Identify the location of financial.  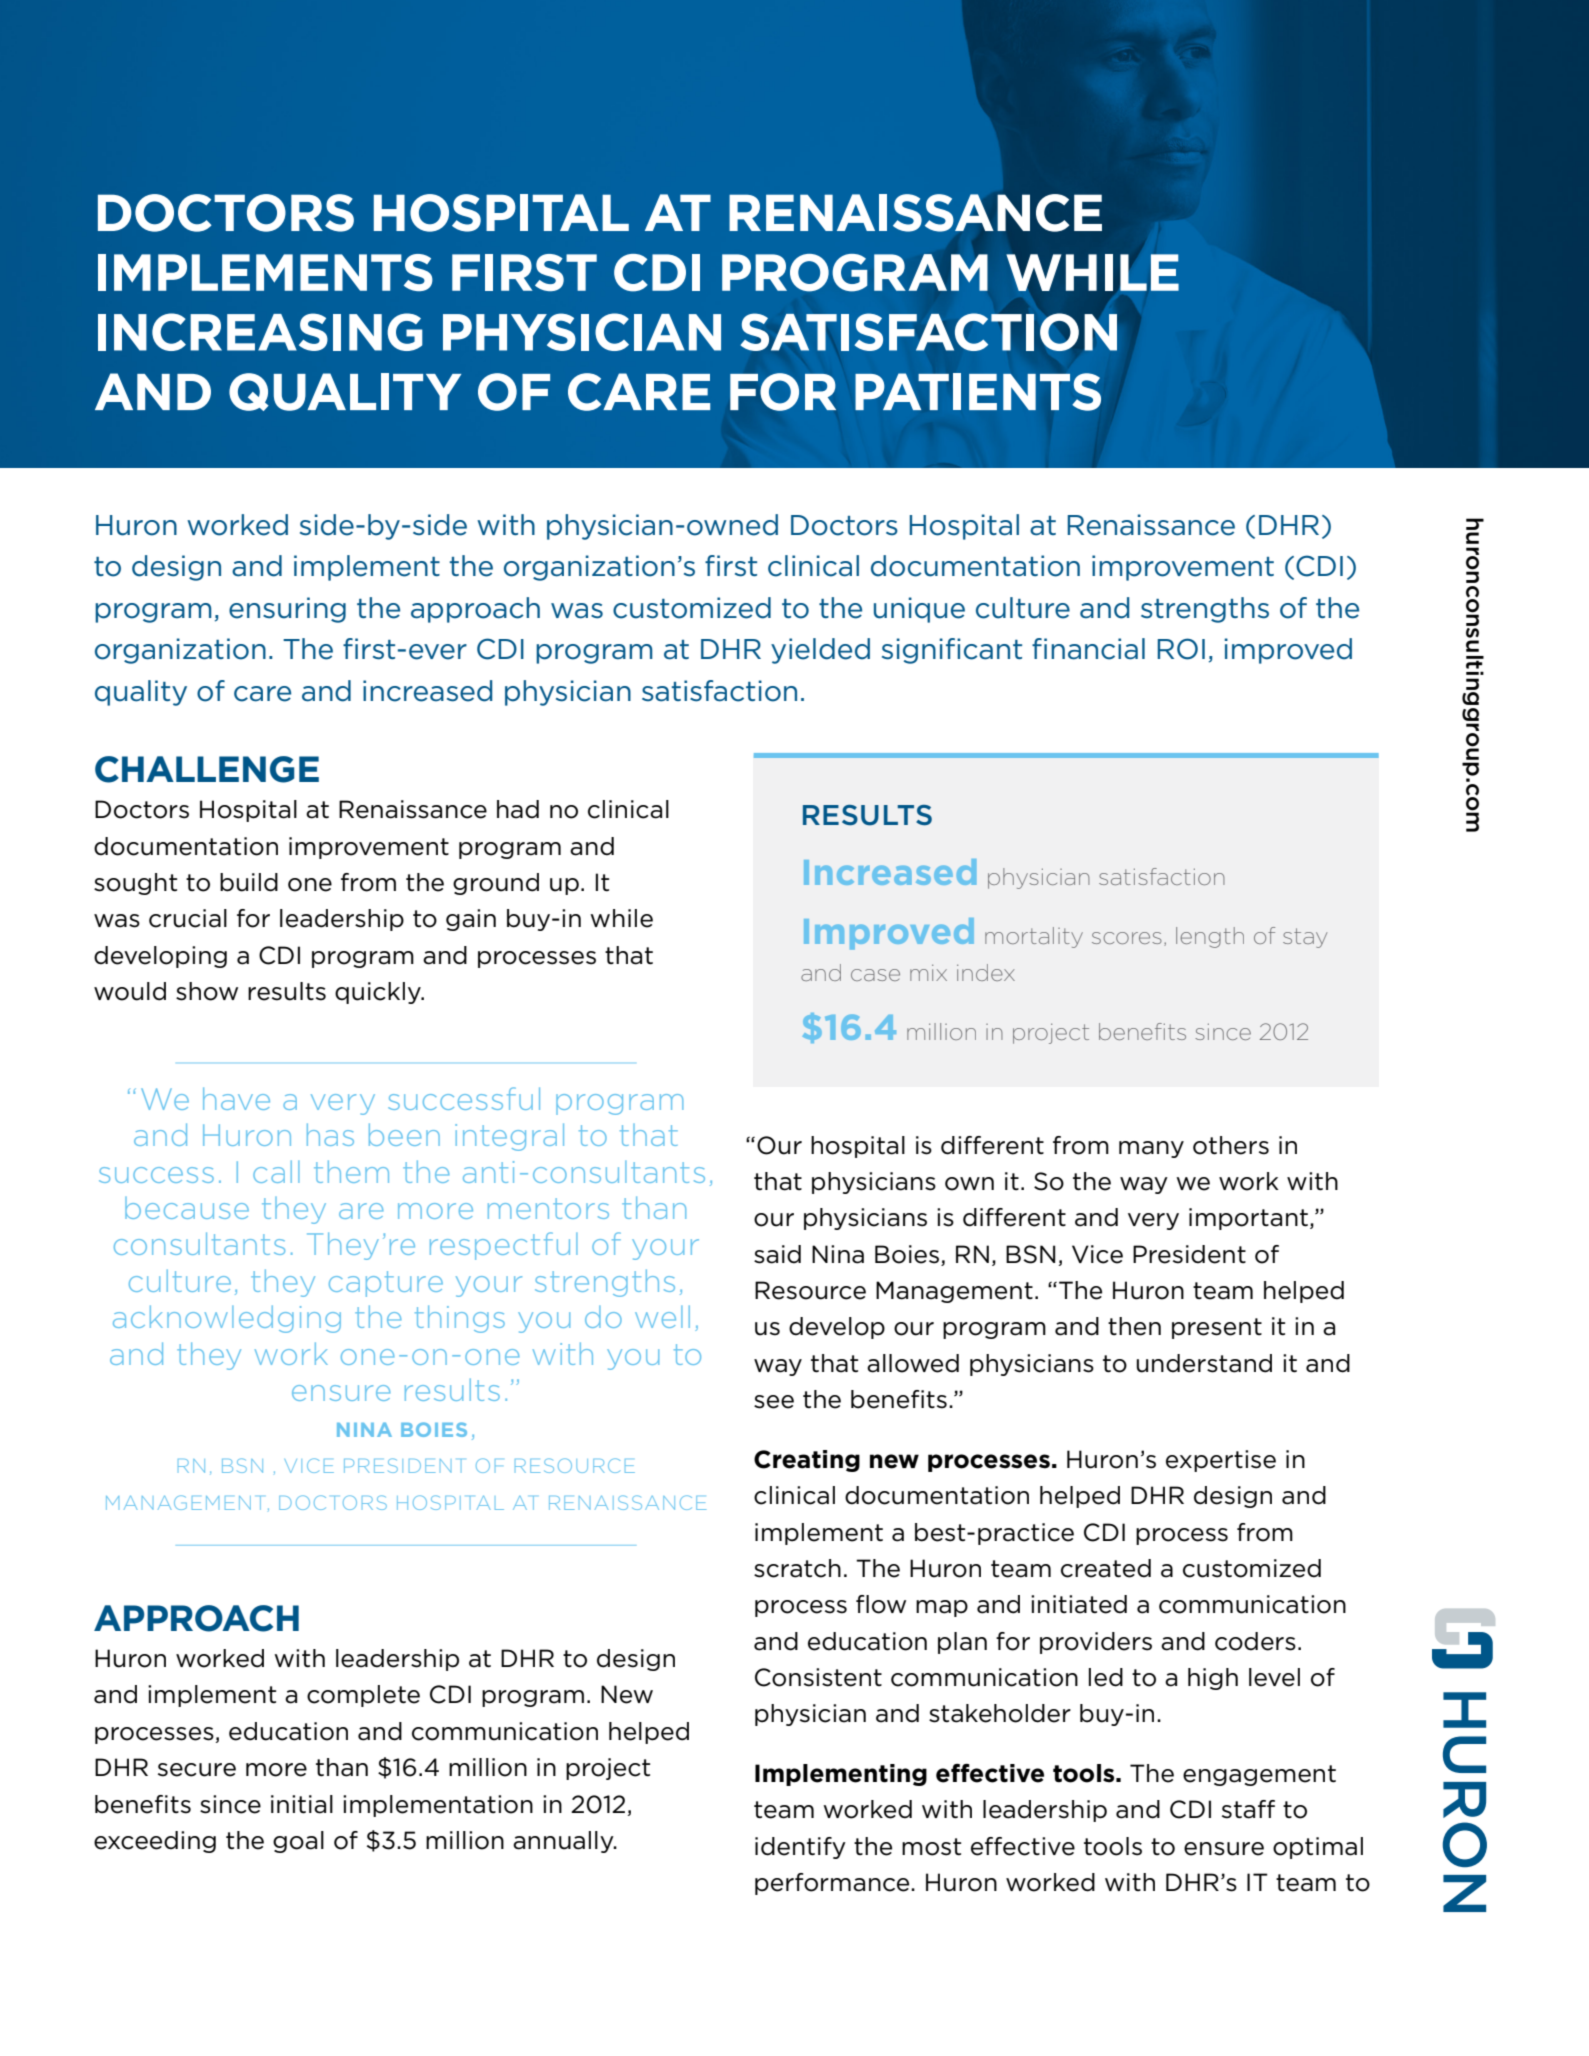
(1088, 649).
